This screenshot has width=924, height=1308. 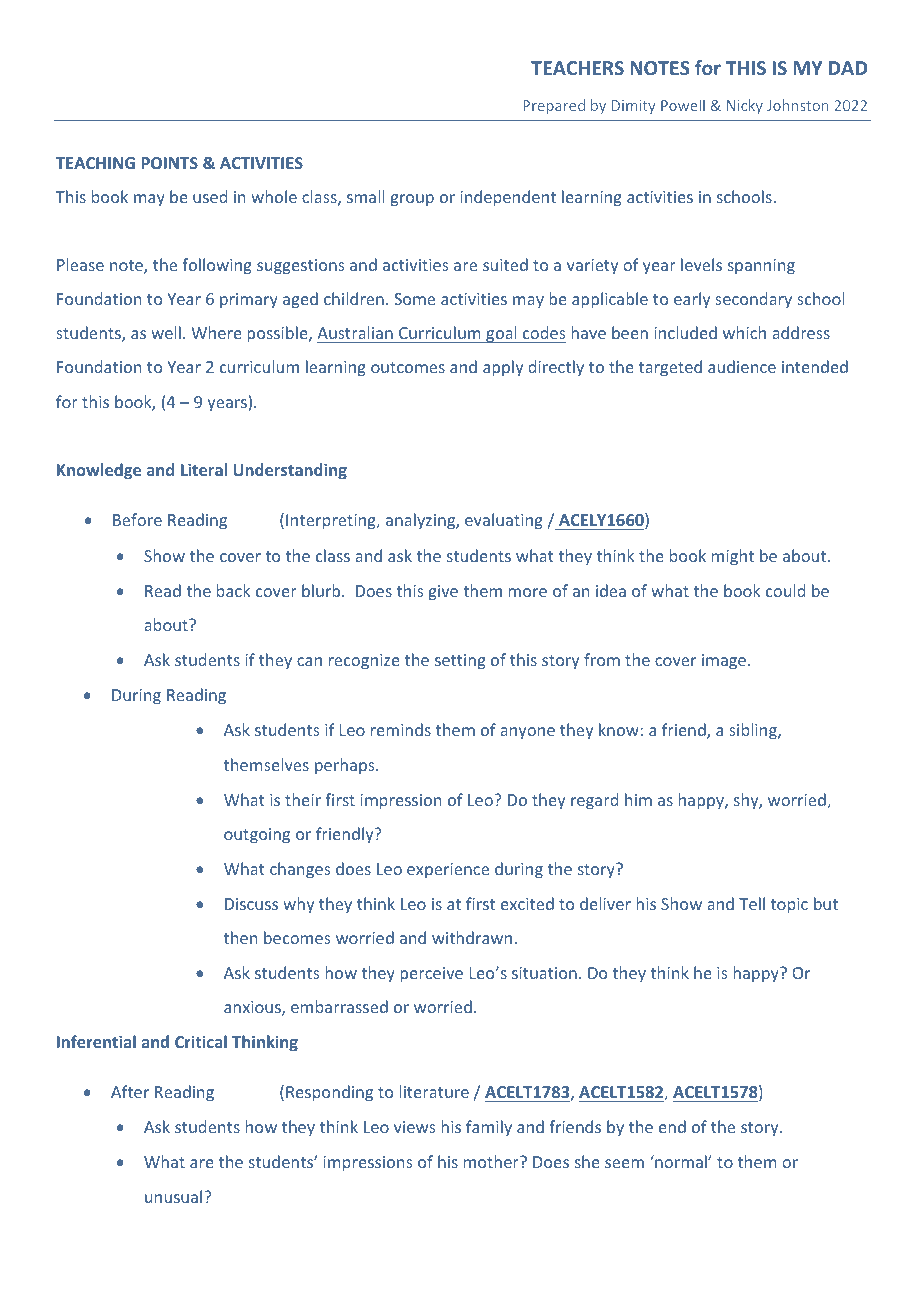 I want to click on sibling, so click(x=754, y=731).
